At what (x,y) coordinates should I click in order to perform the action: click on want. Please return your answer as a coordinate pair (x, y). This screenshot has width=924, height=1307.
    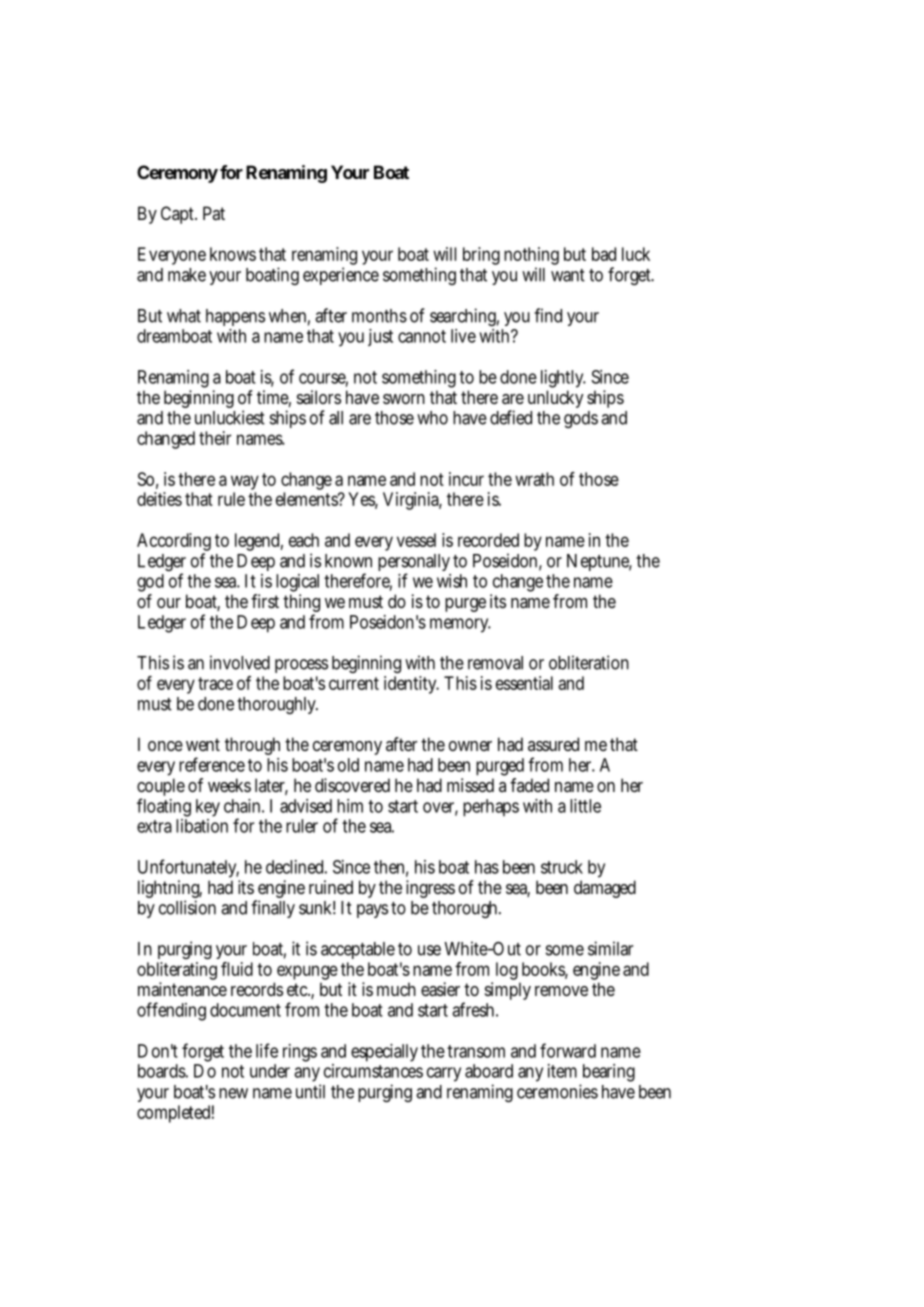
    Looking at the image, I should click on (568, 275).
